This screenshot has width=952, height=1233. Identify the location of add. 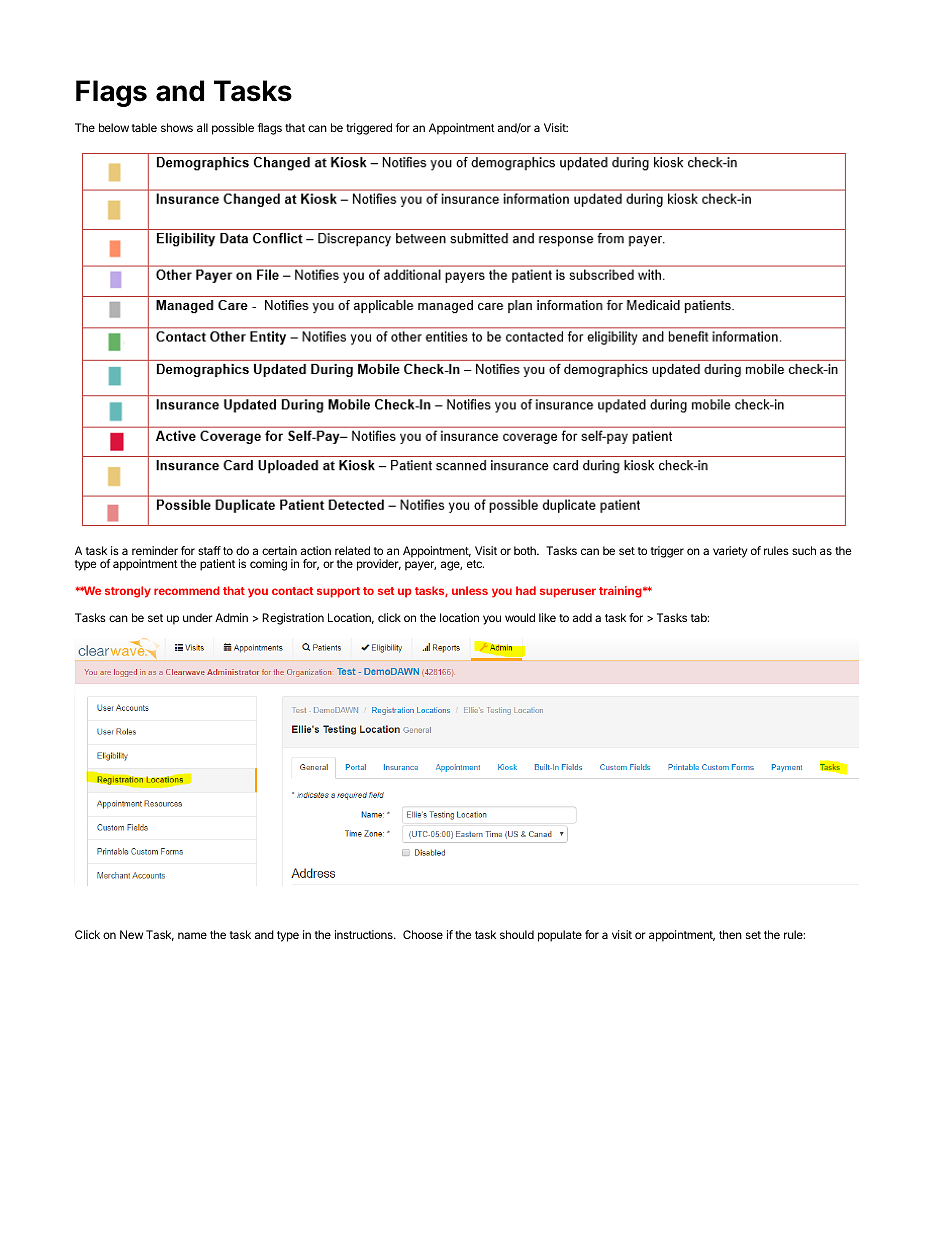
(582, 617).
